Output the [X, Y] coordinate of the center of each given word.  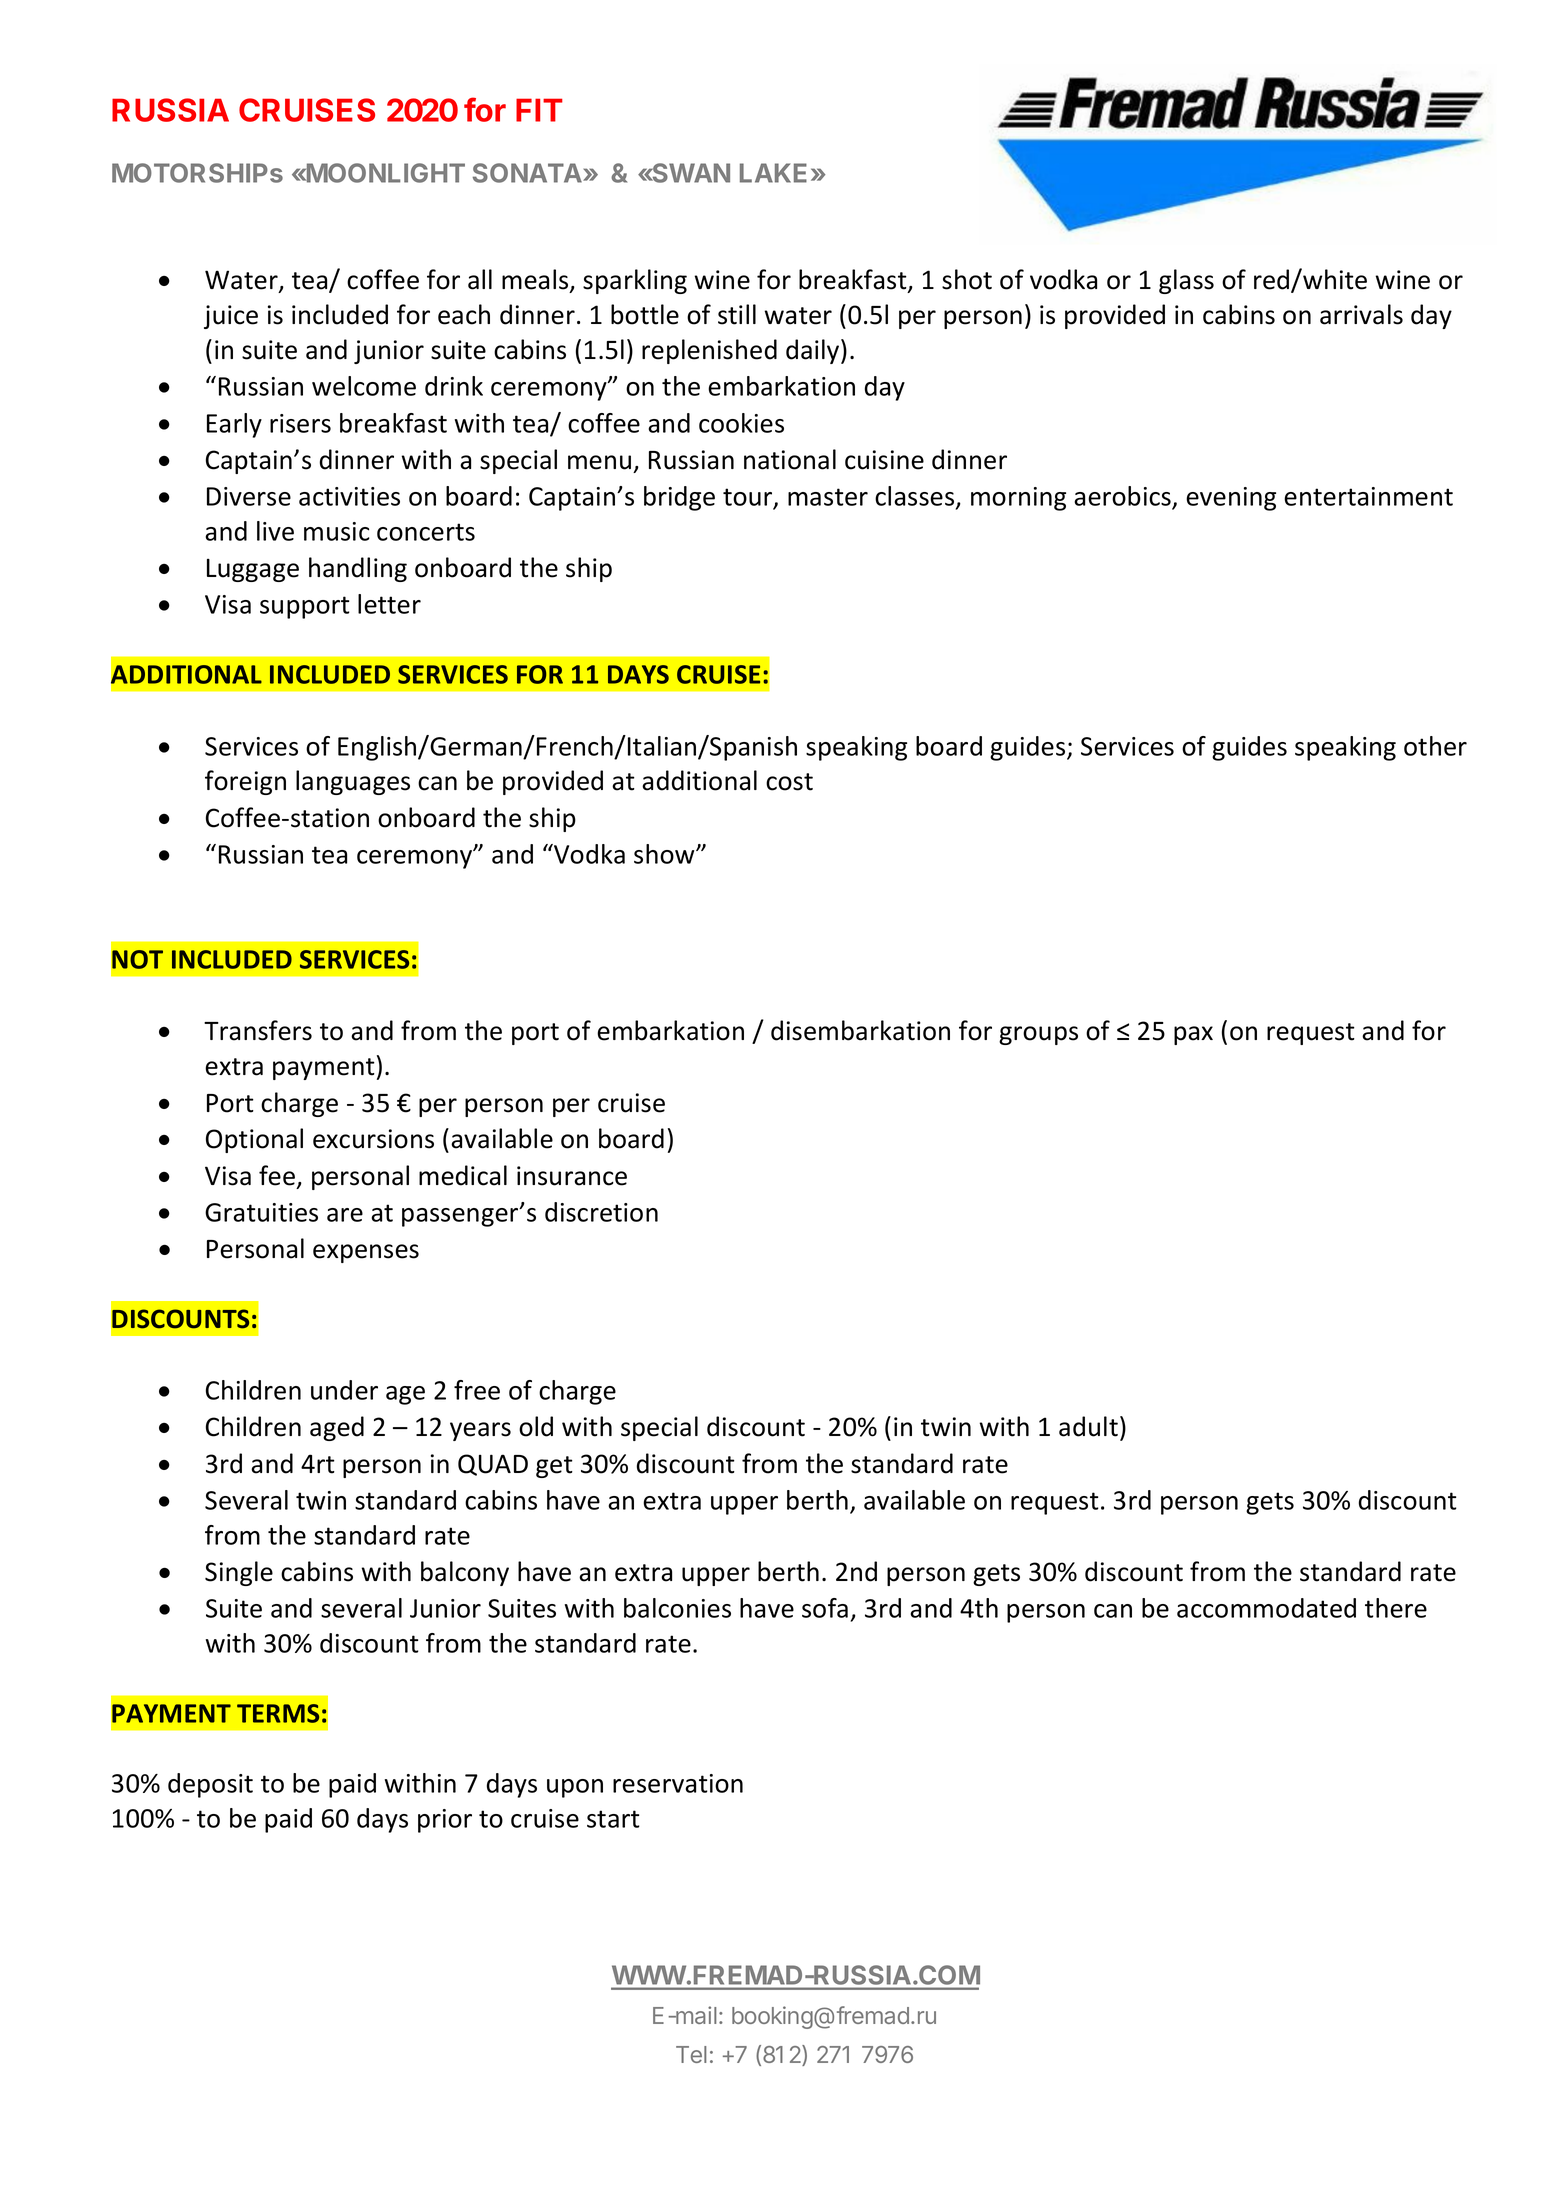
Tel [691, 2054]
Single [239, 1573]
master [828, 497]
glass [1186, 281]
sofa [825, 1608]
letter [389, 604]
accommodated [1266, 1608]
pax [1193, 1035]
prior [445, 1821]
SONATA [528, 173]
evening [1231, 499]
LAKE [773, 173]
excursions [373, 1139]
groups [1038, 1035]
